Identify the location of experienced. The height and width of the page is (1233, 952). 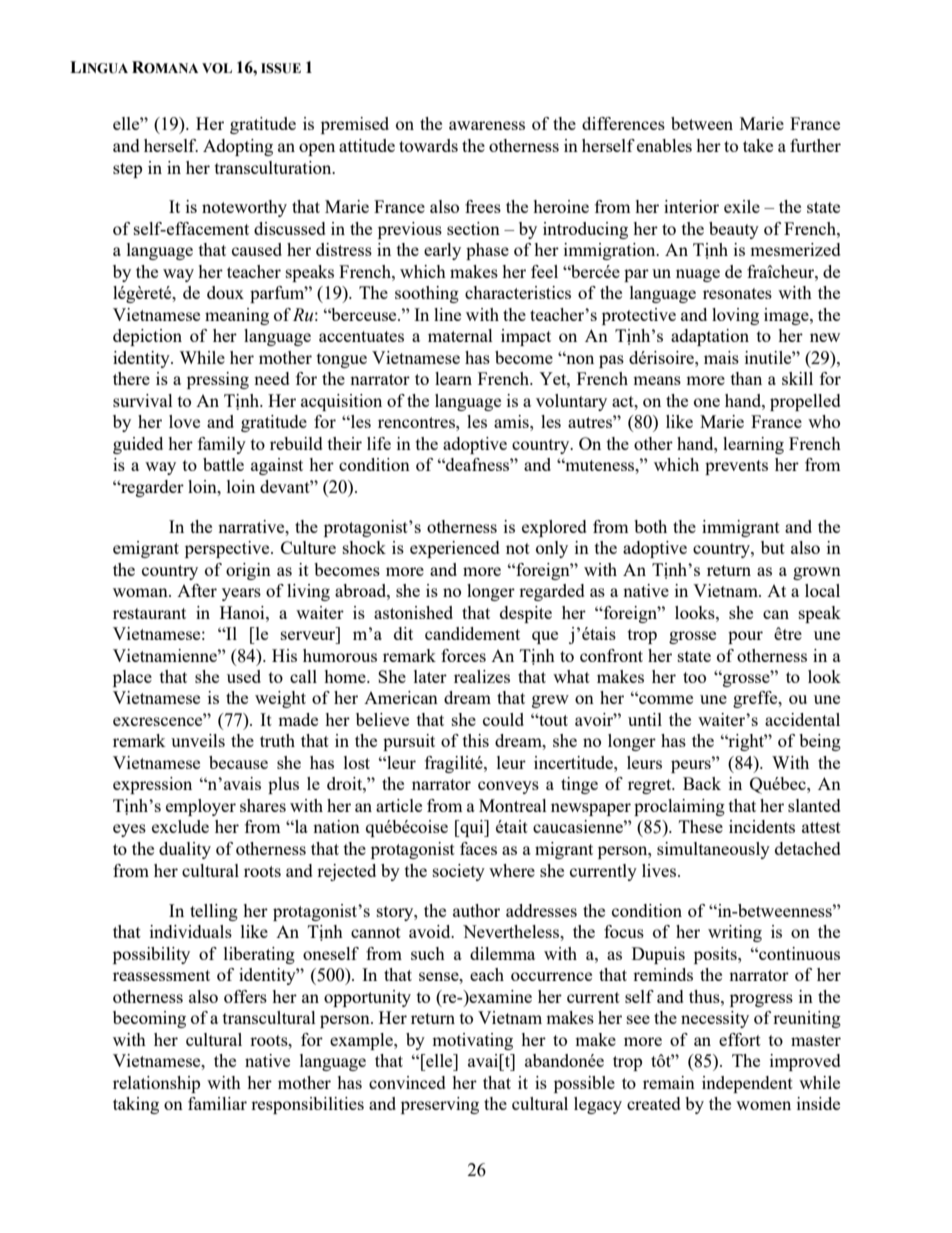
(455, 549).
